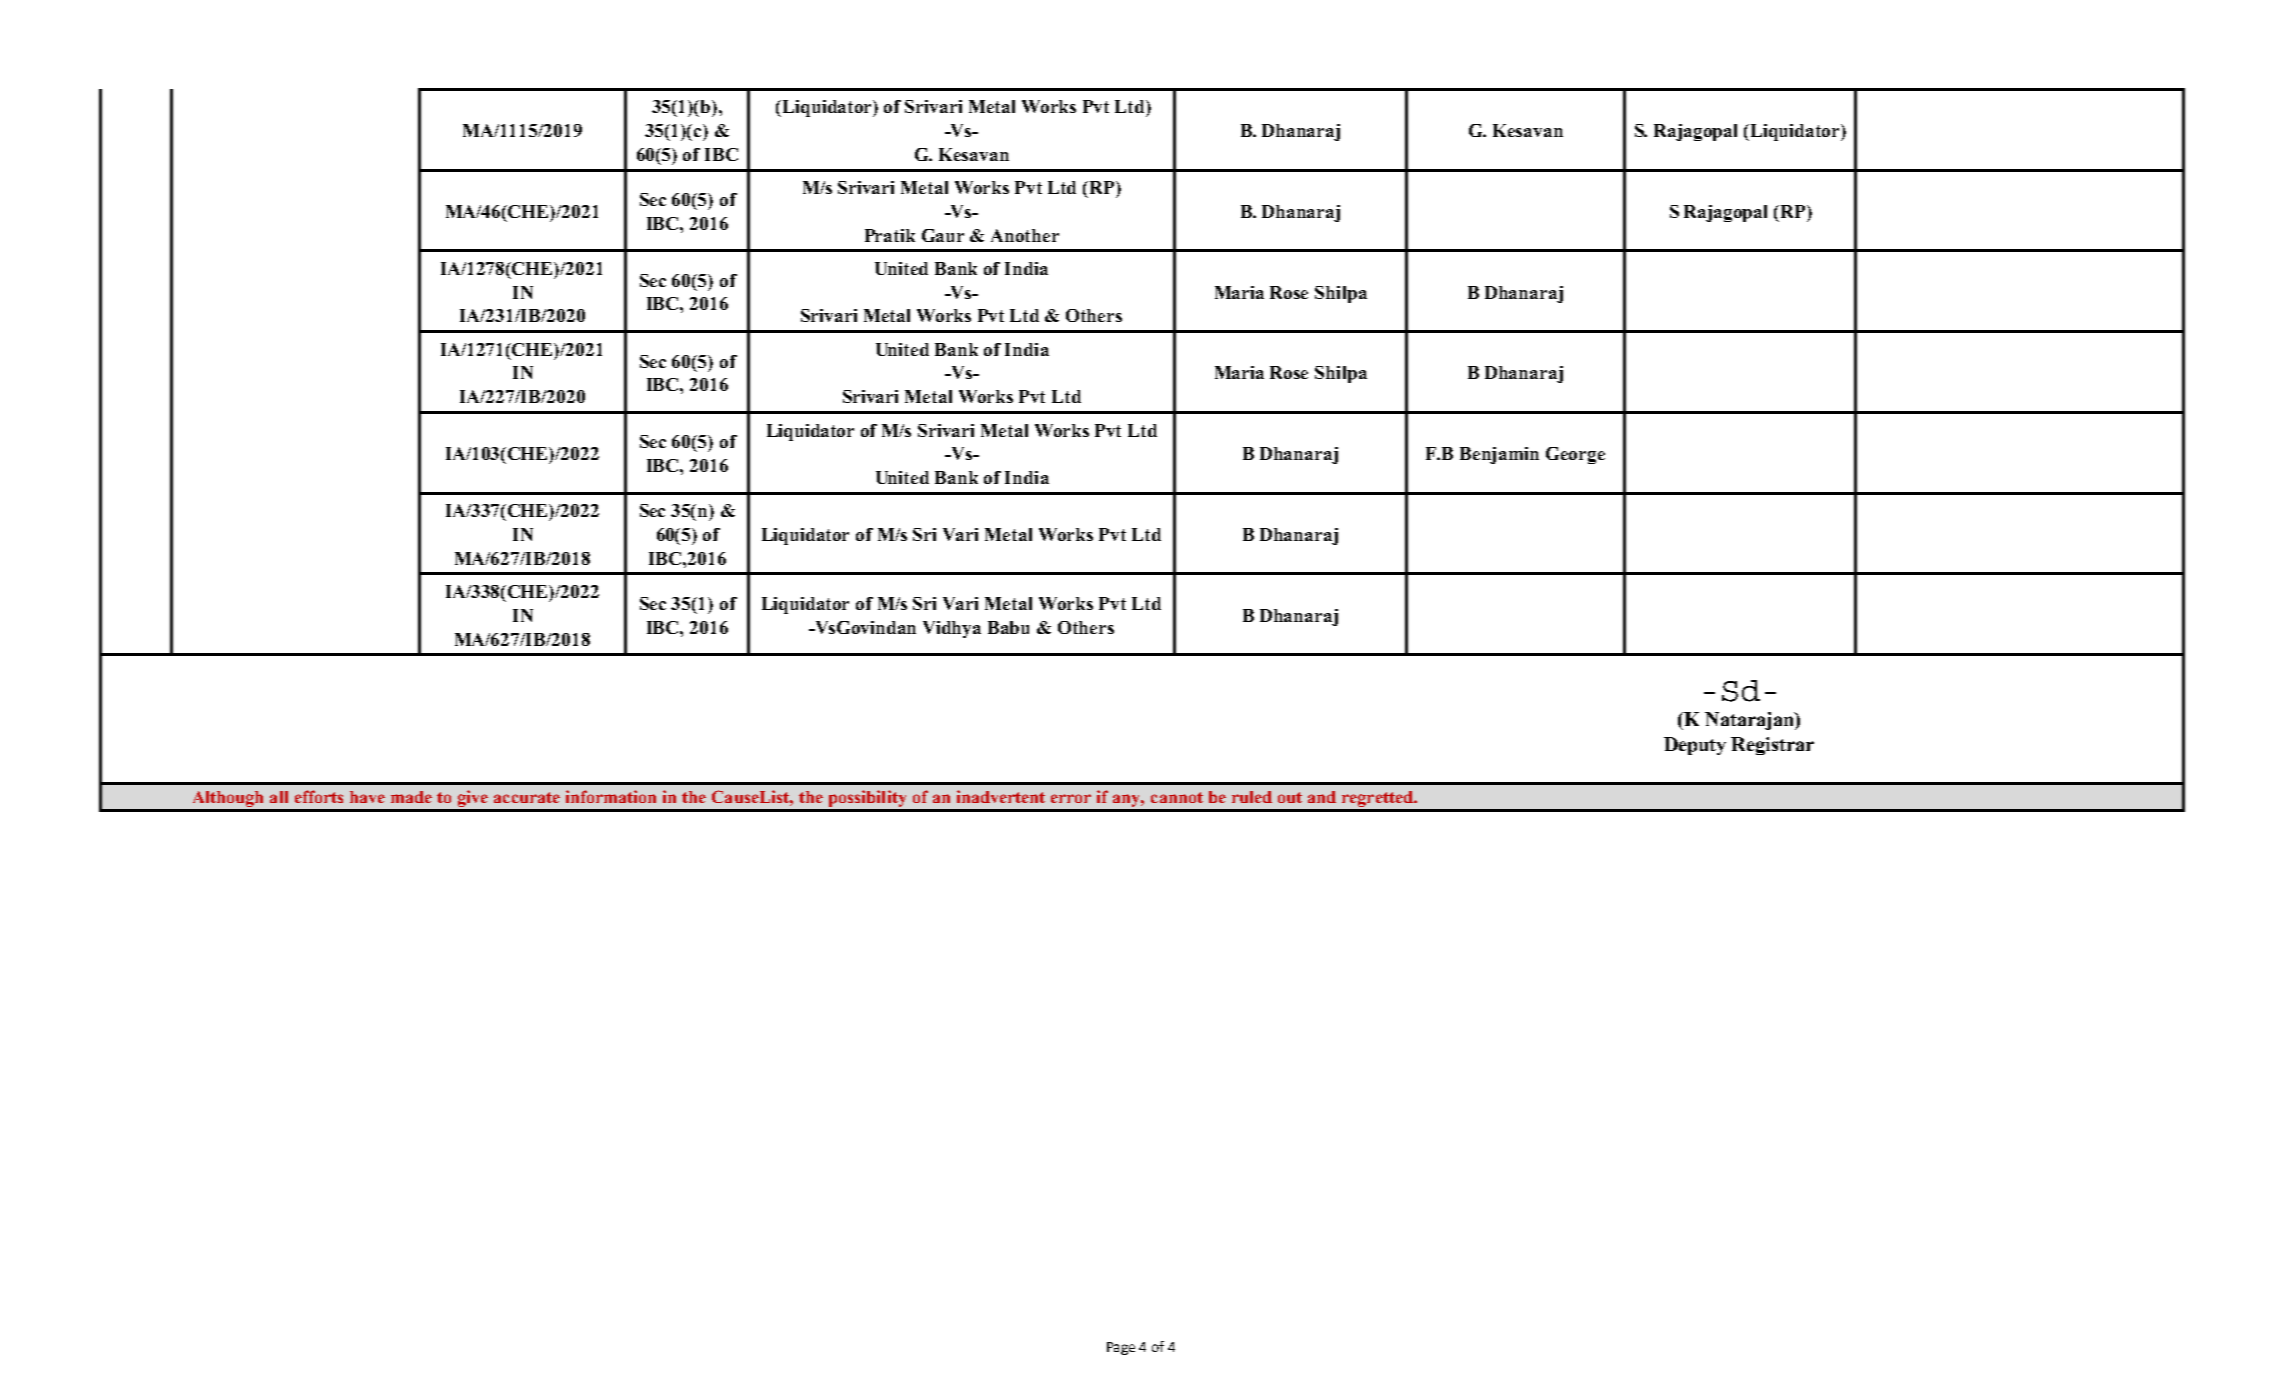 Image resolution: width=2284 pixels, height=1387 pixels. I want to click on George, so click(1575, 455).
